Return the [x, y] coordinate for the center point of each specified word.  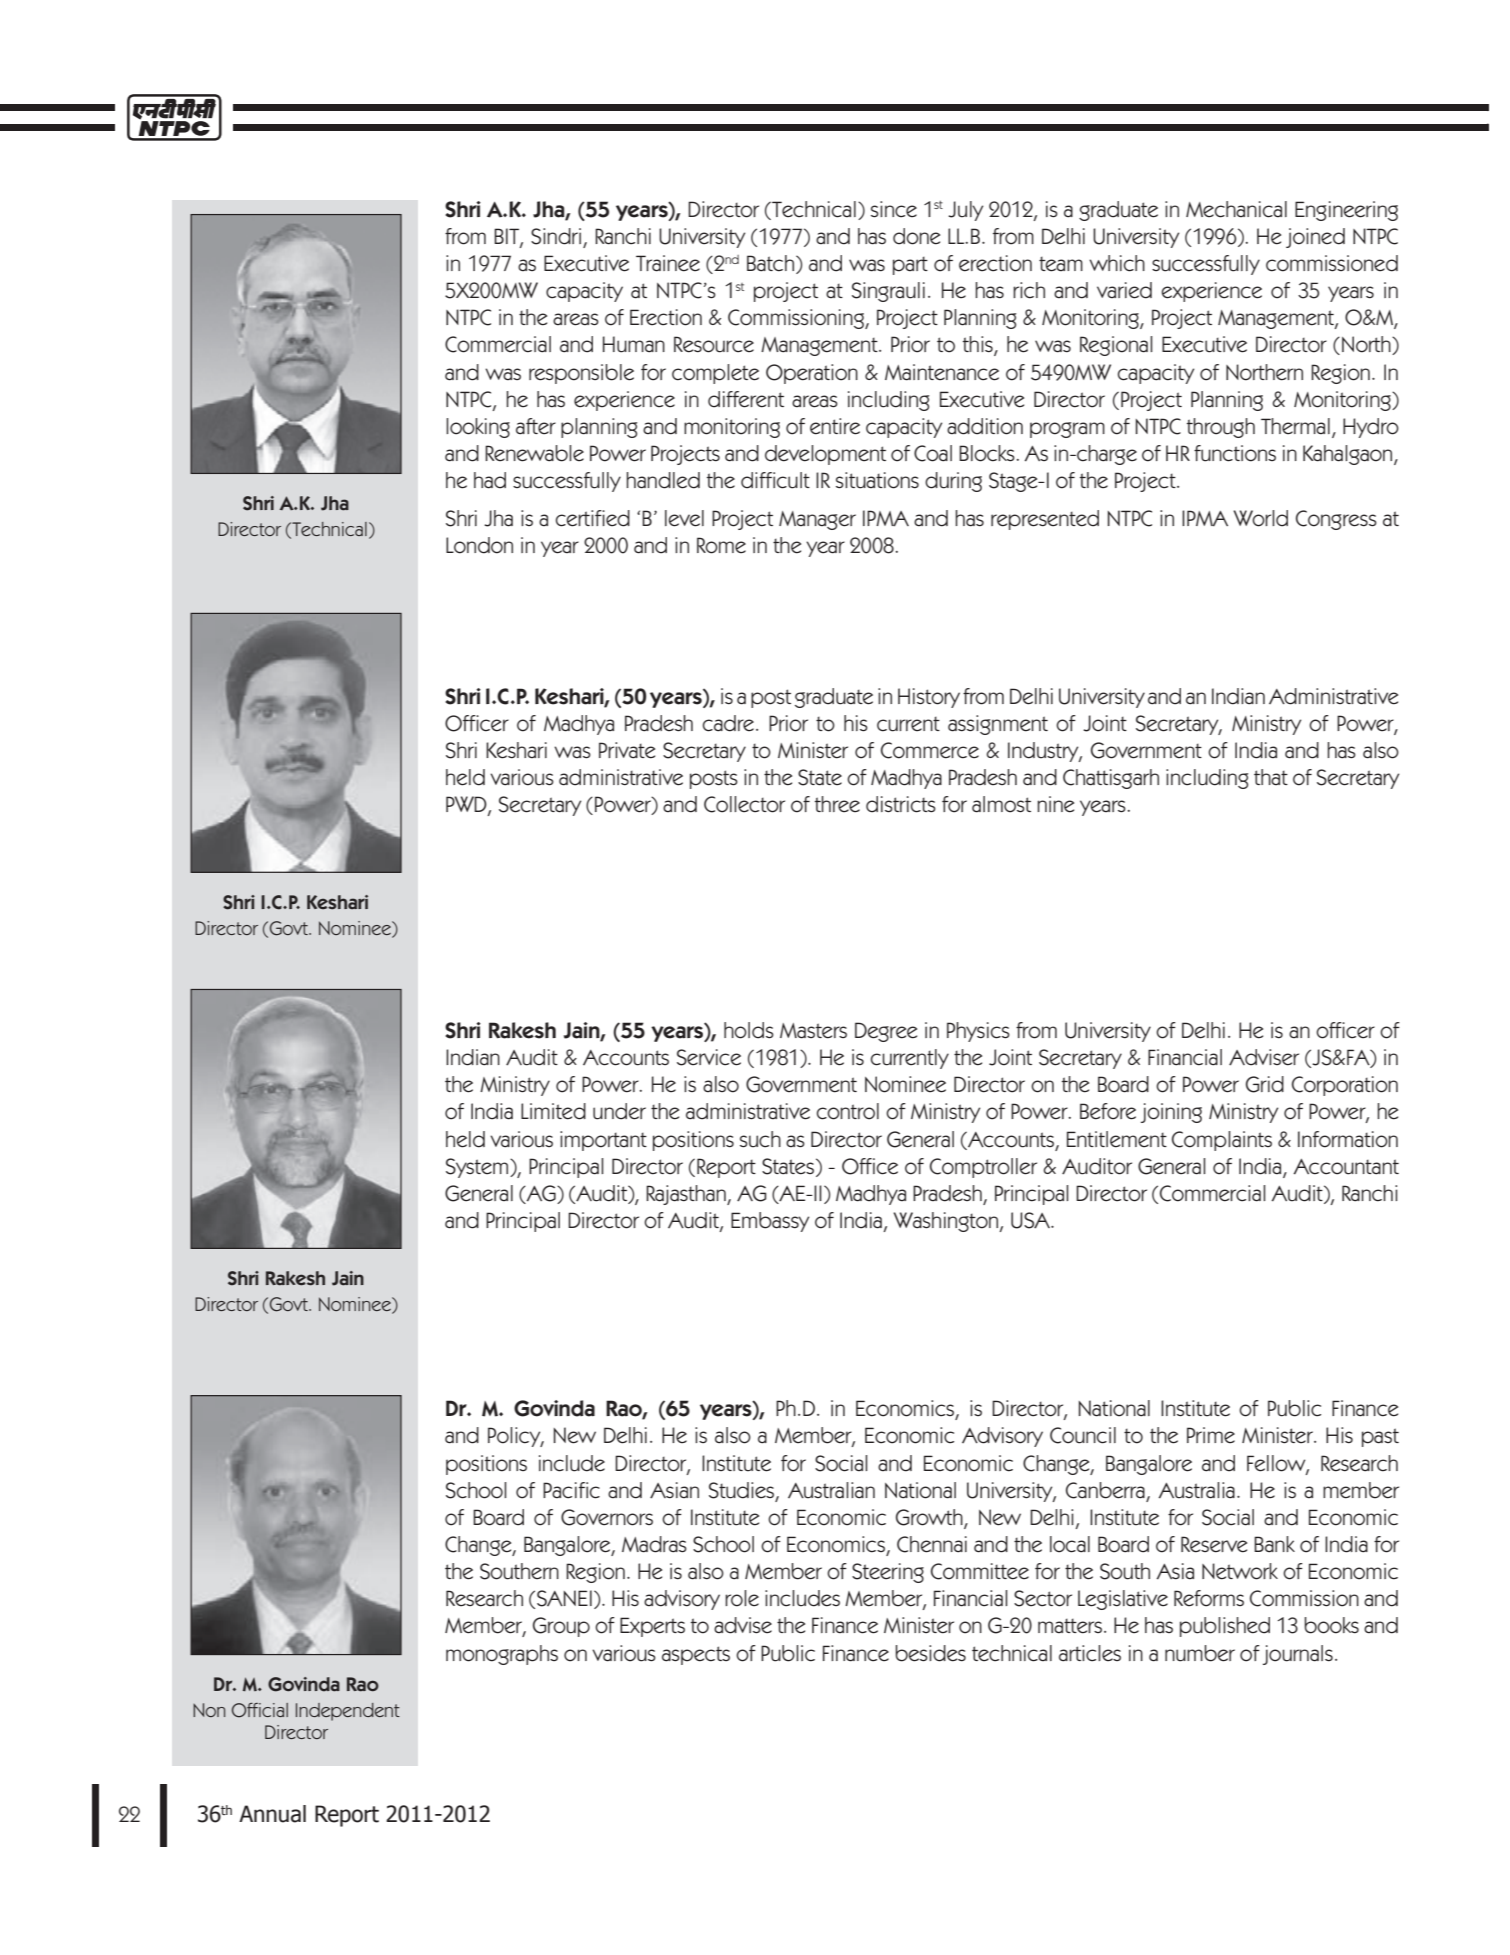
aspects [696, 1655]
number [1200, 1653]
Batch [770, 263]
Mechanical [1236, 209]
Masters [813, 1031]
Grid [1265, 1084]
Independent [348, 1712]
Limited [553, 1111]
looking [478, 428]
